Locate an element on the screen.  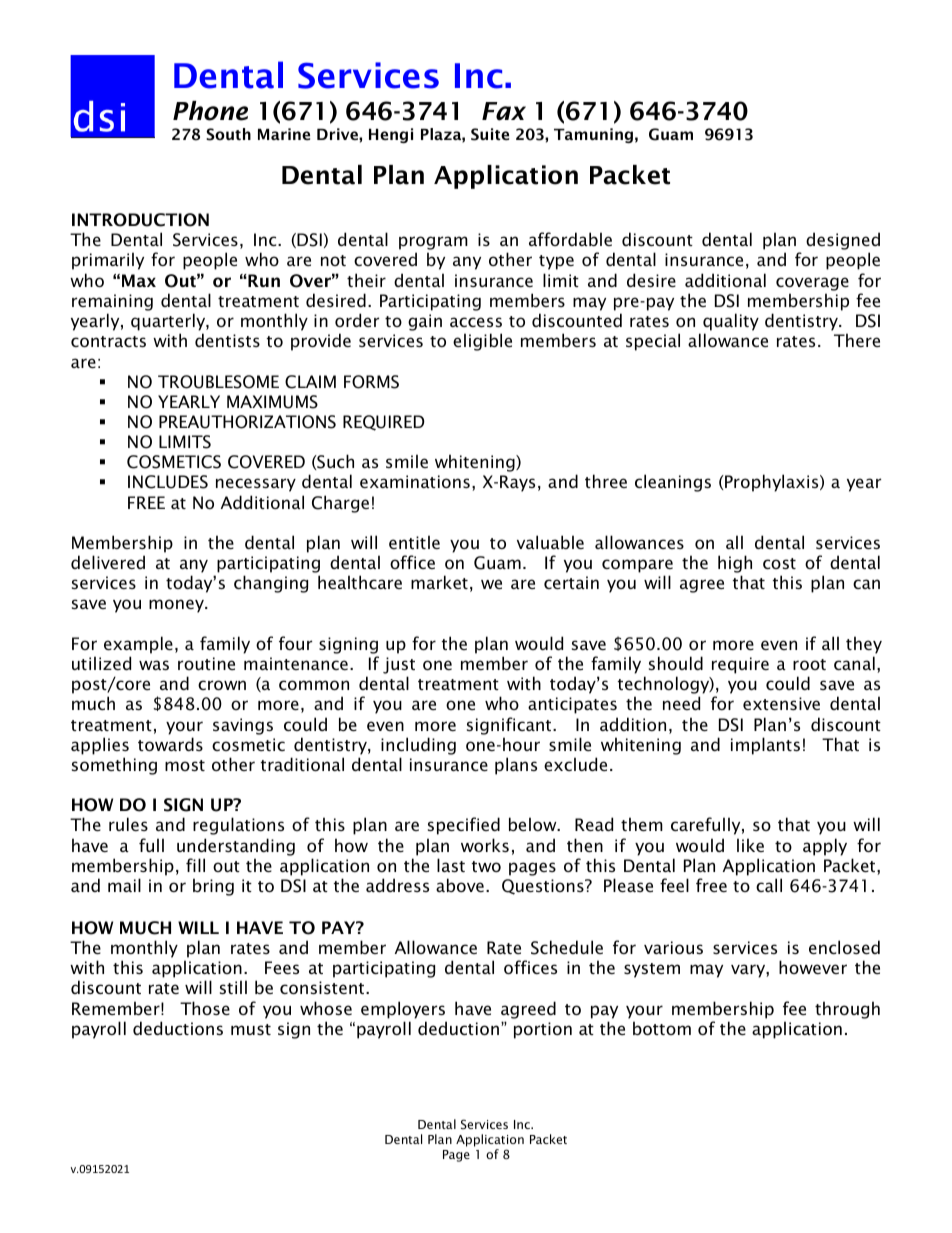
including is located at coordinates (418, 746).
